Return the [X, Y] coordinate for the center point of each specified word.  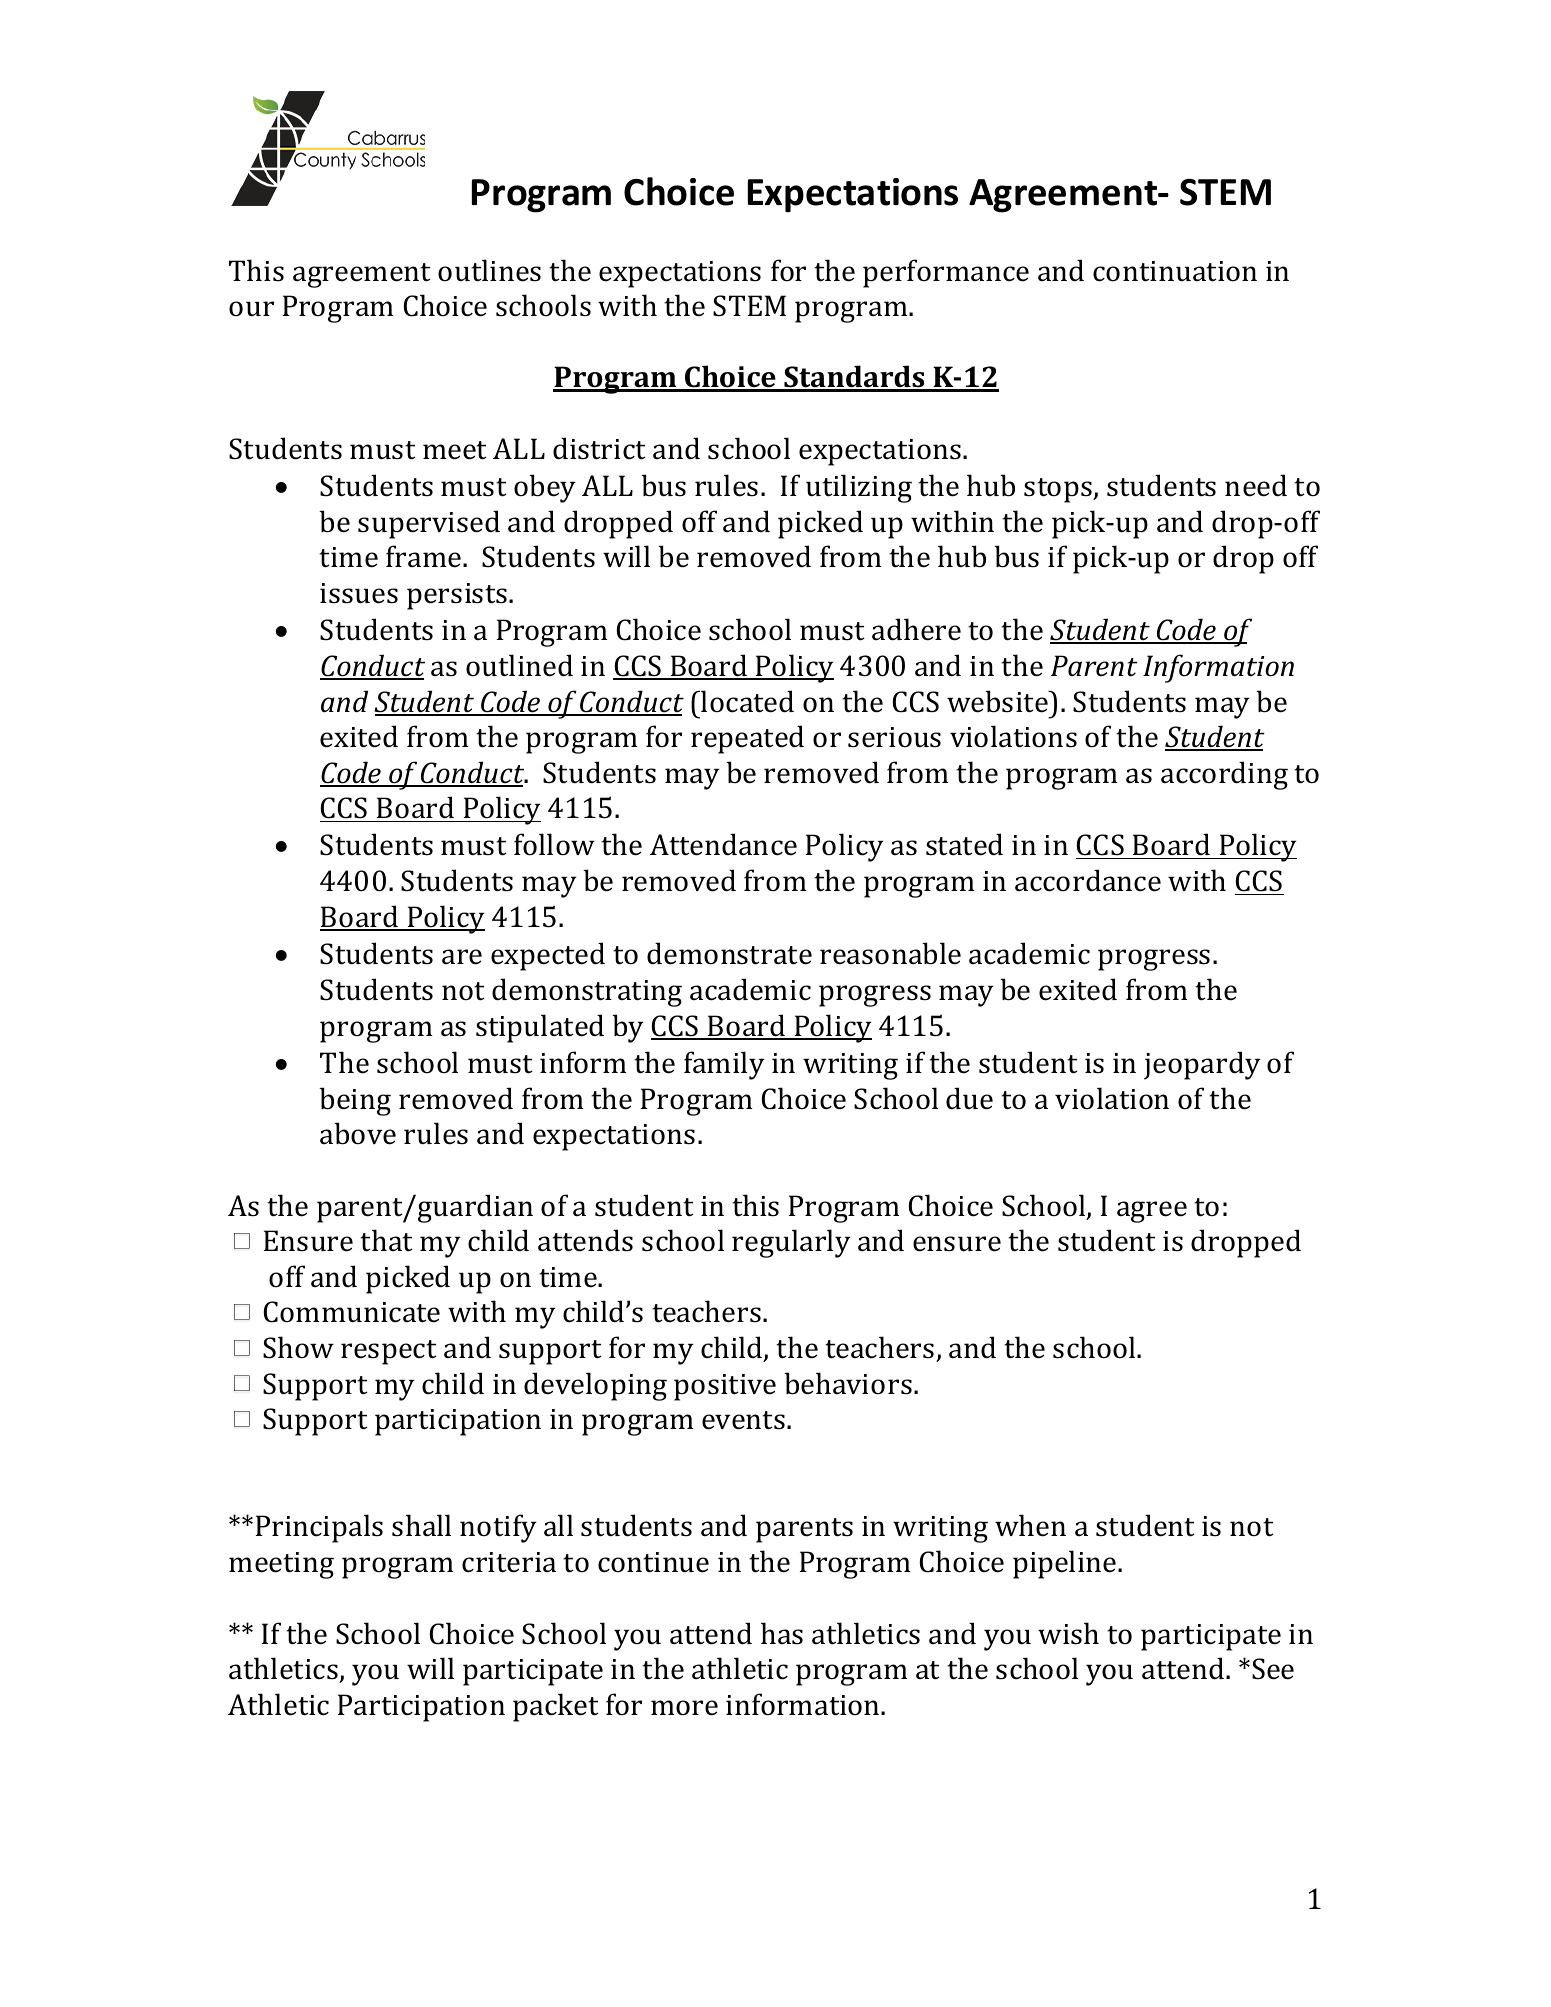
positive [725, 1387]
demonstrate [729, 953]
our [251, 309]
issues [359, 593]
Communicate [351, 1312]
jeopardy [1202, 1065]
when [1030, 1525]
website [998, 701]
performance [946, 273]
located [746, 701]
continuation [1175, 271]
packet [556, 1707]
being [355, 1101]
